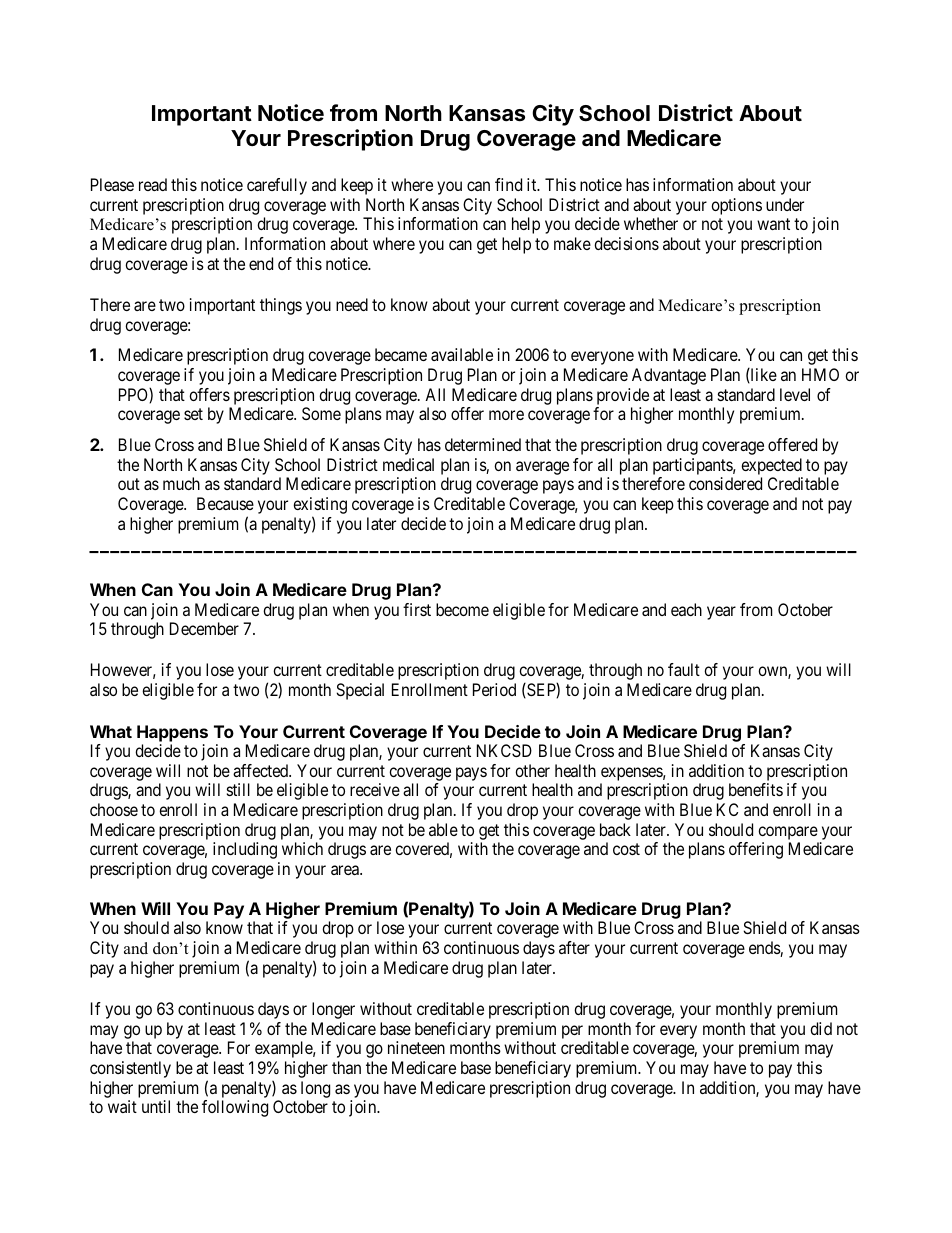 The height and width of the screenshot is (1233, 952). What do you see at coordinates (508, 184) in the screenshot?
I see `find` at bounding box center [508, 184].
